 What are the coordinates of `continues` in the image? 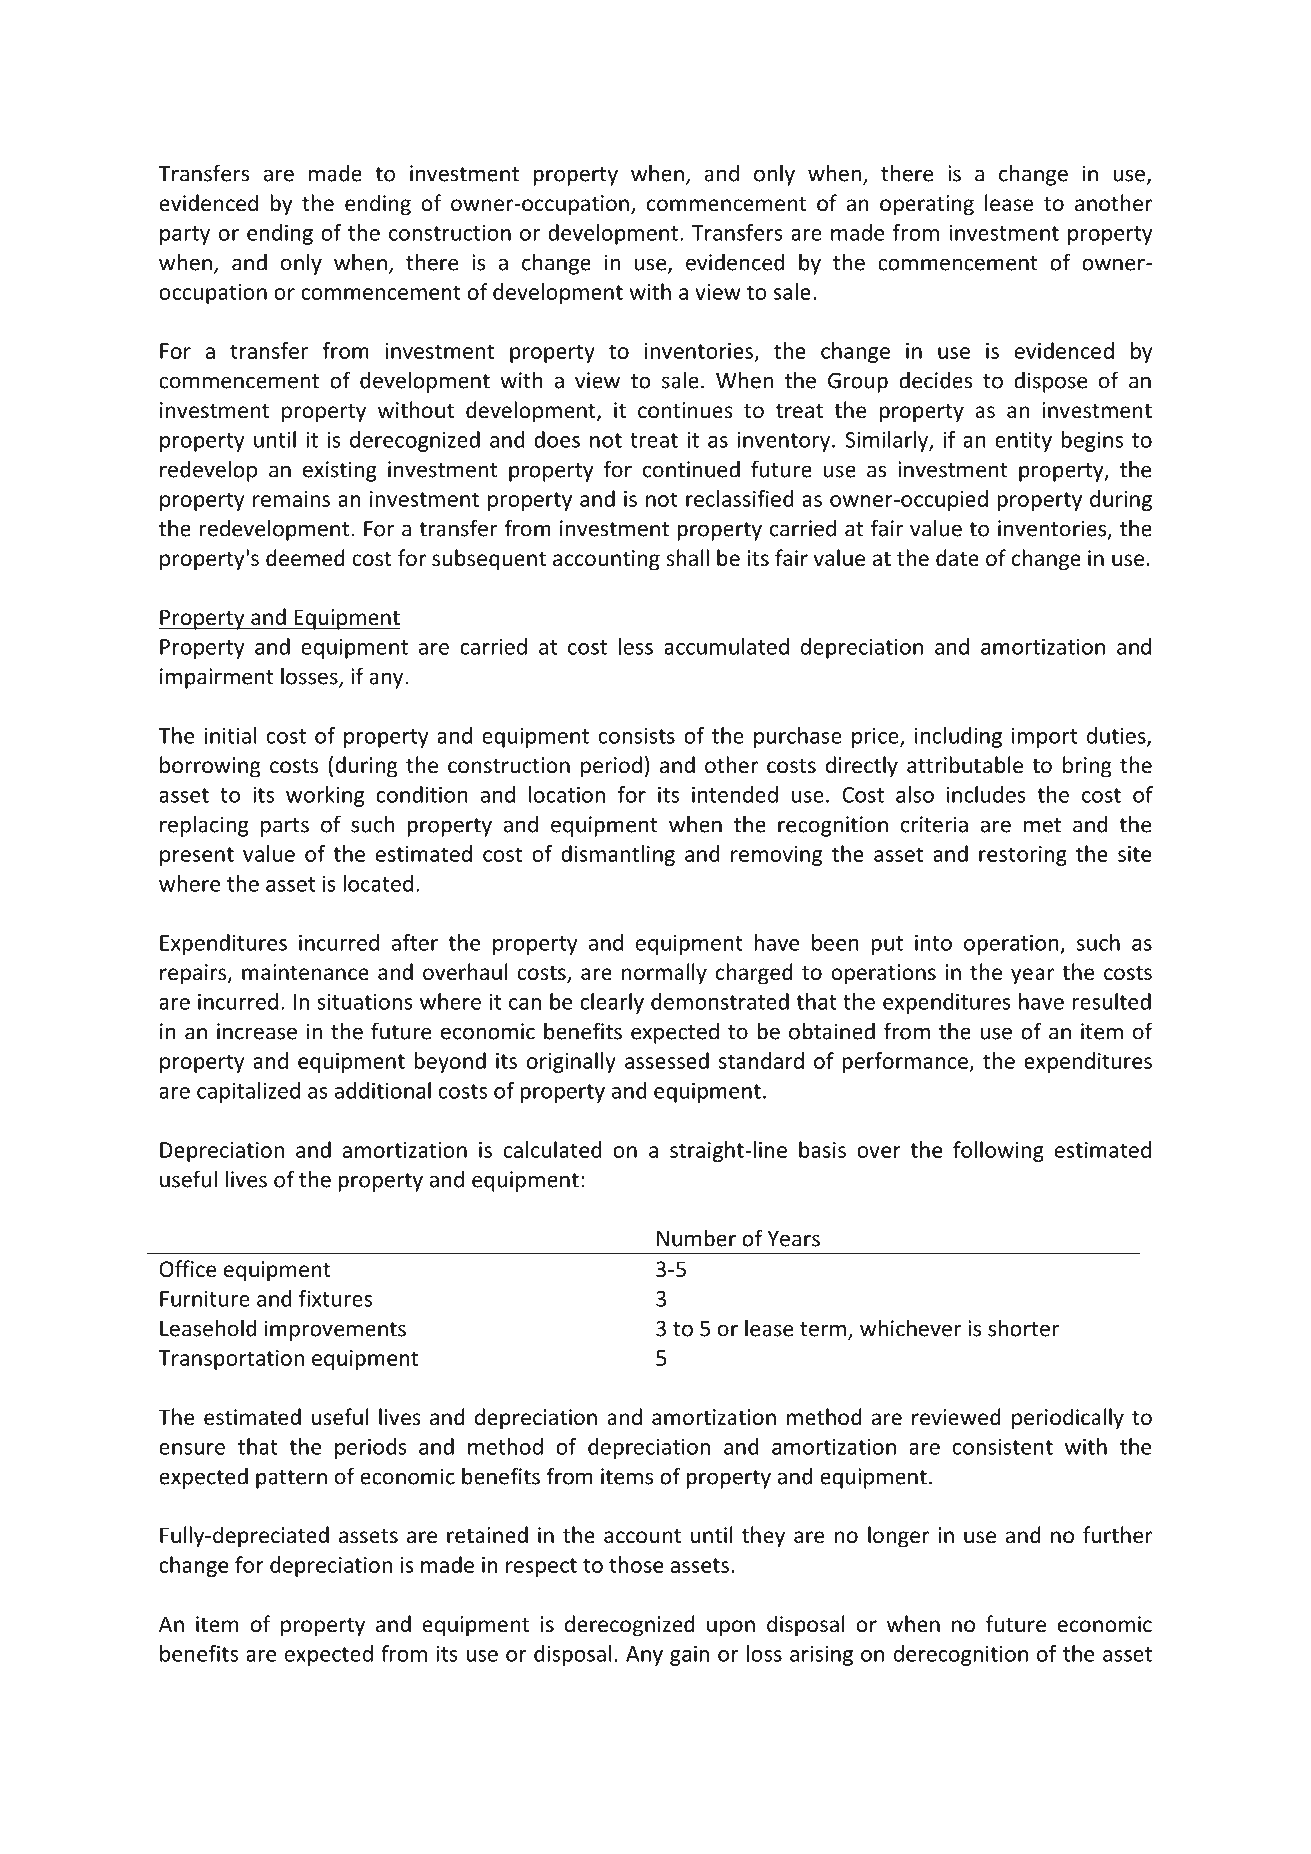 It's located at (685, 410).
